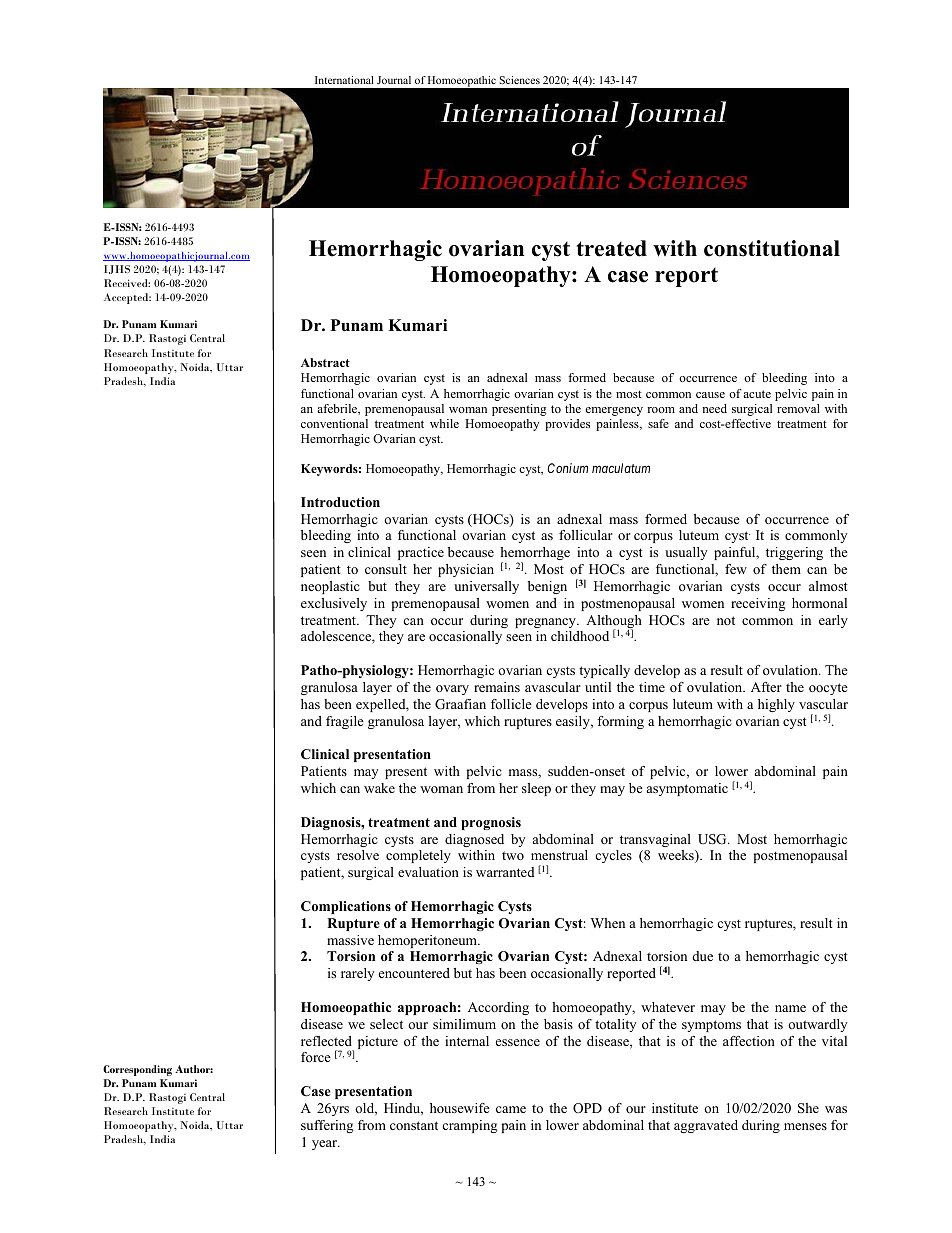 The height and width of the image is (1233, 952). Describe the element at coordinates (520, 80) in the image. I see `Sciences` at that location.
